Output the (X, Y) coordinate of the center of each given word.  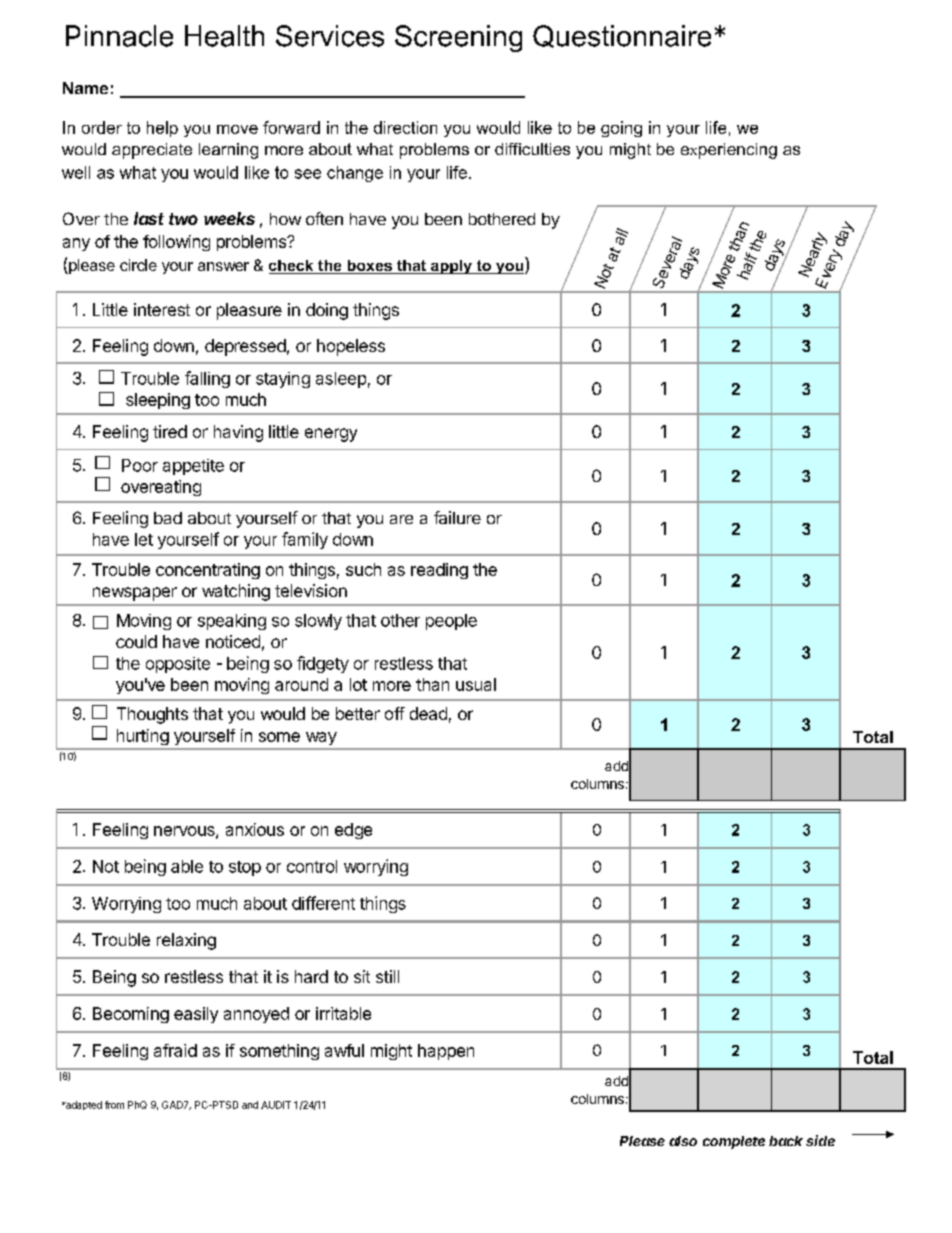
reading (439, 571)
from (114, 1105)
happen (446, 1052)
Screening (458, 38)
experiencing (729, 151)
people (451, 622)
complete (734, 1142)
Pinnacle (119, 36)
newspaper (135, 594)
